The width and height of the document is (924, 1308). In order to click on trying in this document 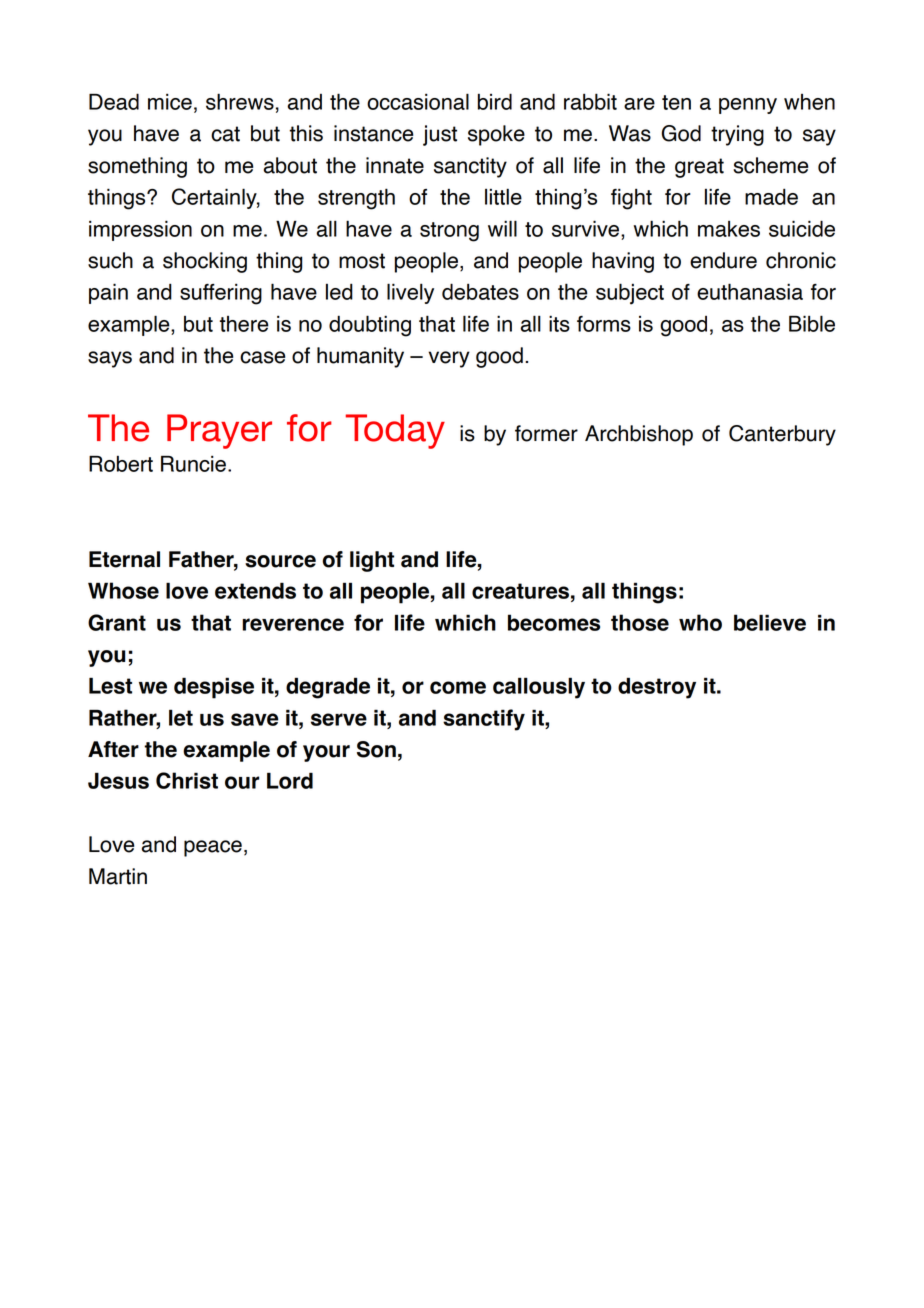, I will do `click(737, 135)`.
